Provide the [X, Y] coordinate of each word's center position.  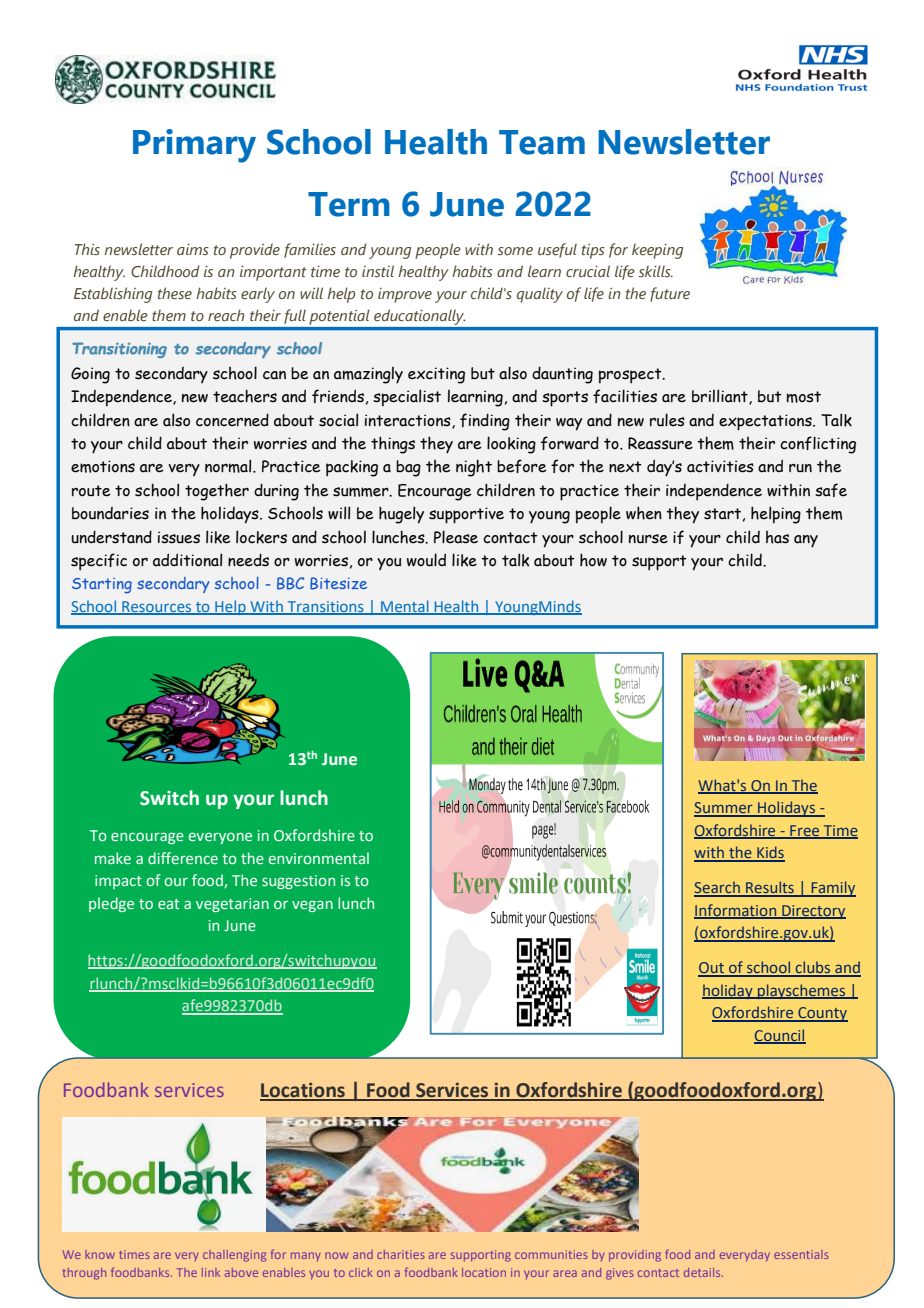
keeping [657, 251]
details [703, 1272]
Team [542, 142]
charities [401, 1254]
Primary [194, 146]
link [211, 1272]
